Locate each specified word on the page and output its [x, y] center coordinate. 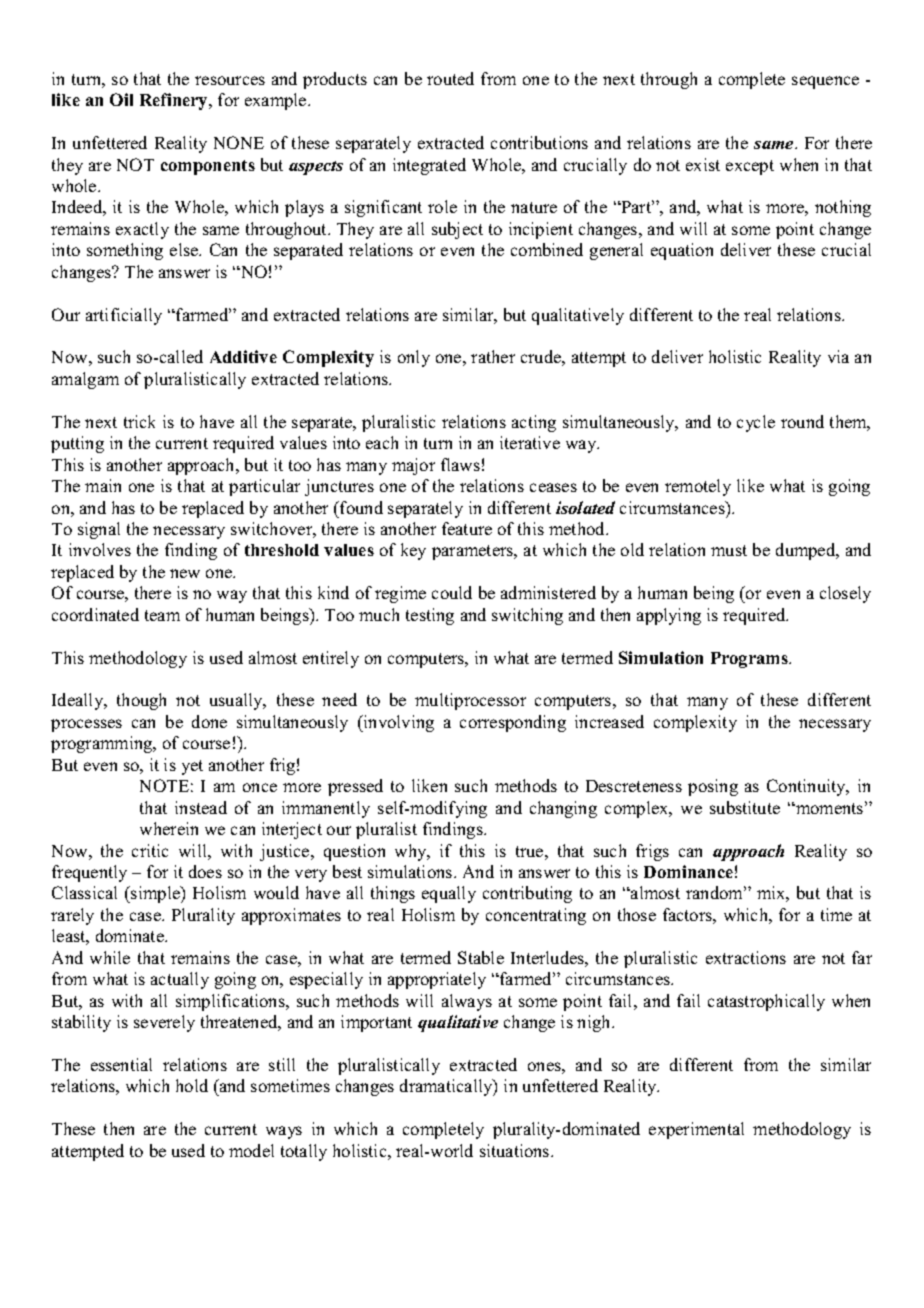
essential [121, 1064]
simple [155, 894]
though [141, 701]
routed [450, 78]
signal [99, 530]
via [838, 356]
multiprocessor [470, 701]
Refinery [175, 101]
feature [467, 528]
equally [449, 894]
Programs [751, 660]
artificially [124, 316]
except [750, 167]
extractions [746, 957]
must [729, 550]
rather [493, 356]
